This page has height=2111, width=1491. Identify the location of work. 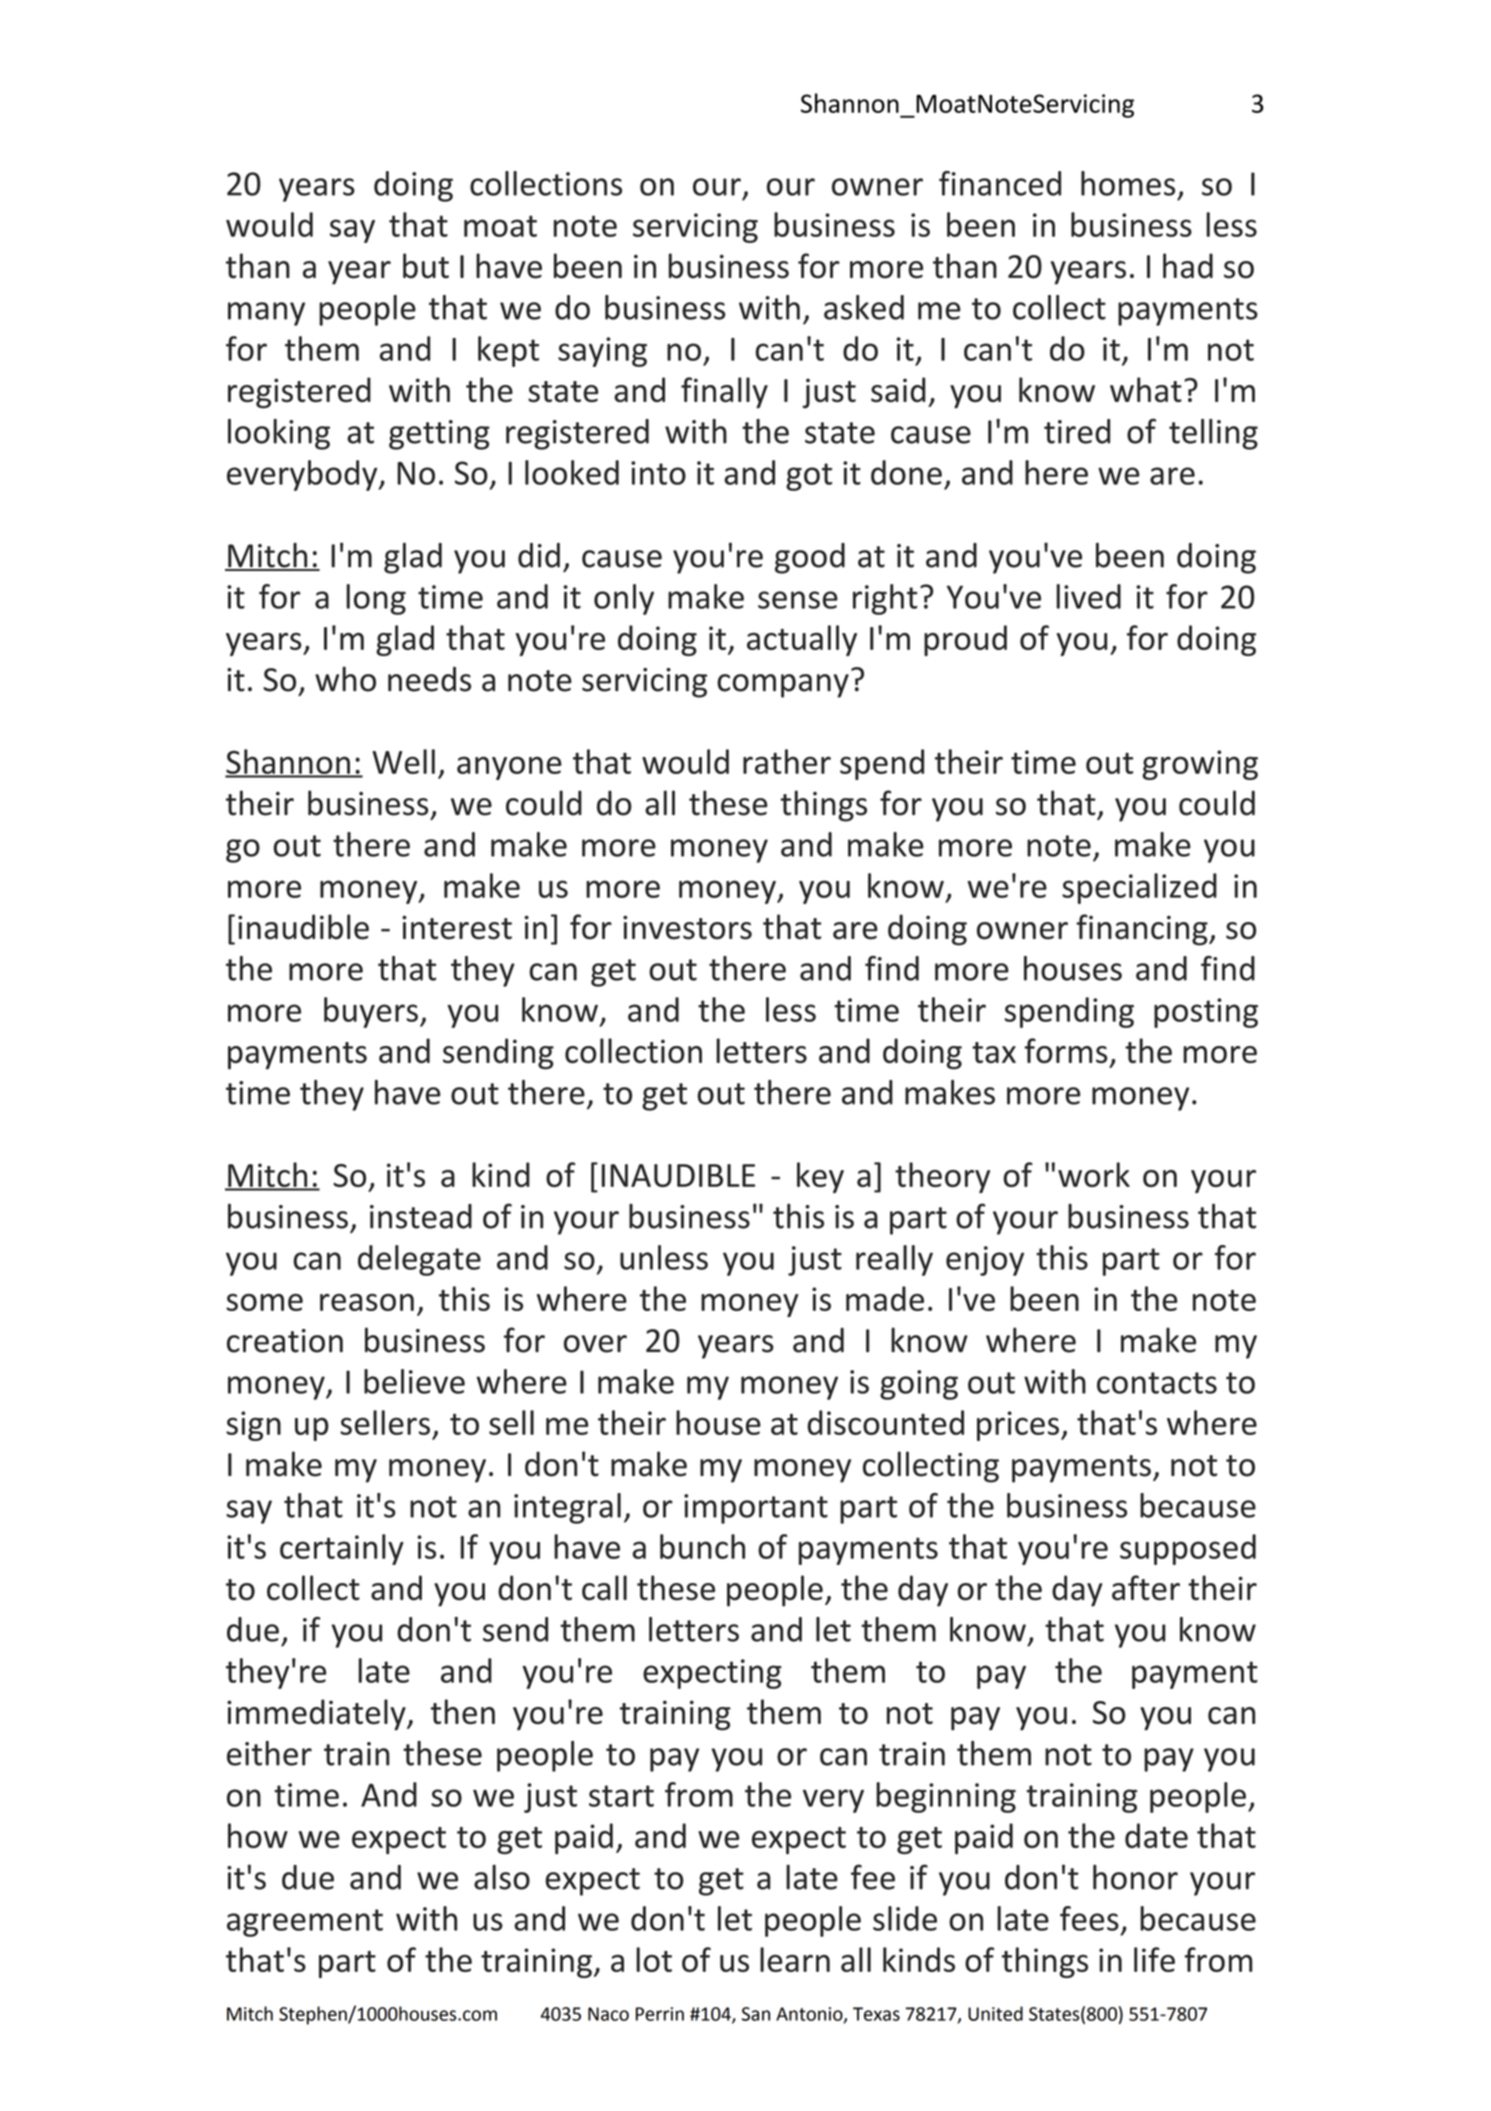
(1094, 1174).
